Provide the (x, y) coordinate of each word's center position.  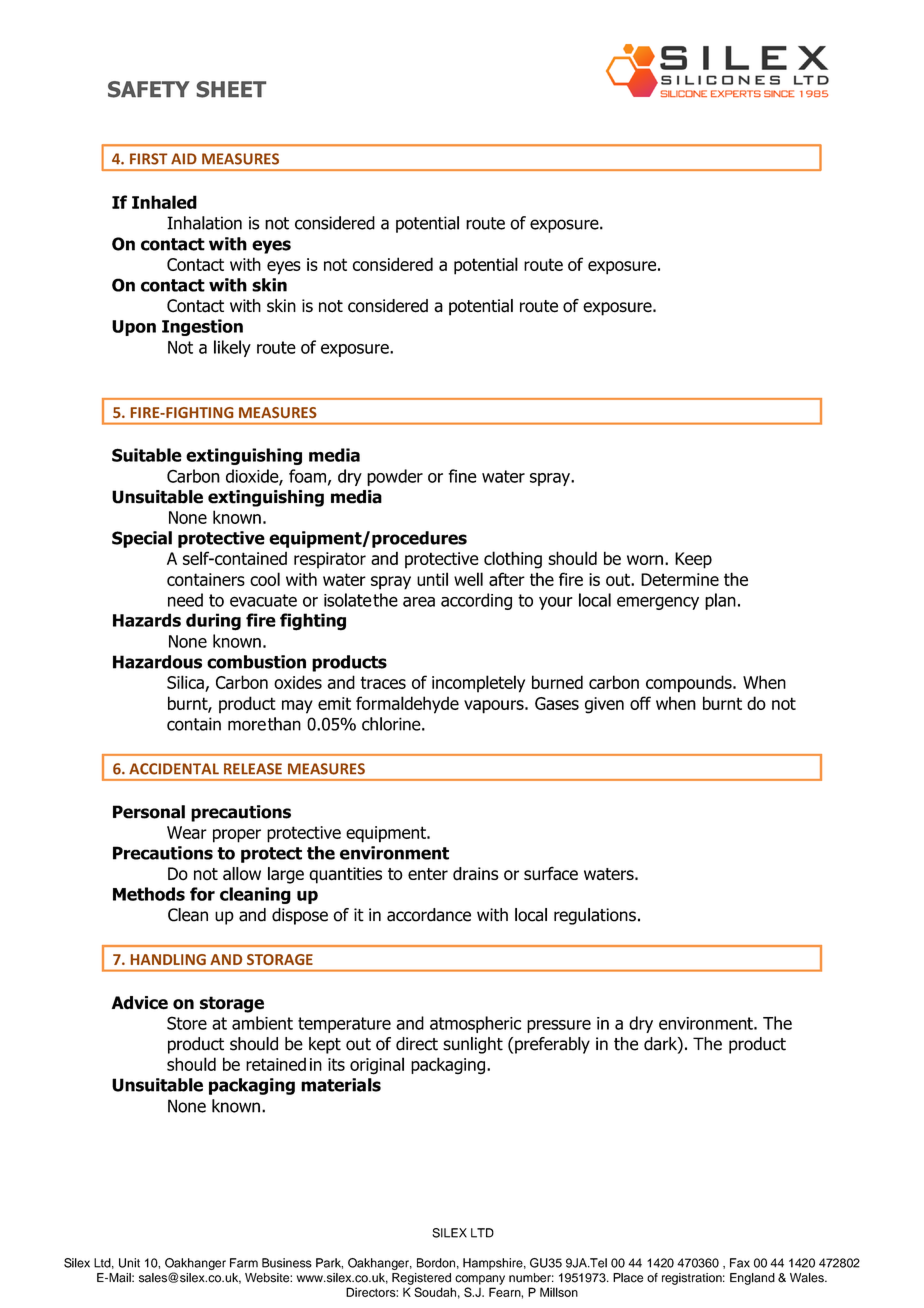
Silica (185, 682)
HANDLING (168, 959)
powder (395, 477)
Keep (693, 560)
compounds (690, 684)
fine (462, 476)
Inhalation (204, 223)
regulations (595, 916)
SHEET (231, 89)
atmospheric (475, 1024)
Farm (244, 1263)
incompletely (478, 684)
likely (232, 348)
